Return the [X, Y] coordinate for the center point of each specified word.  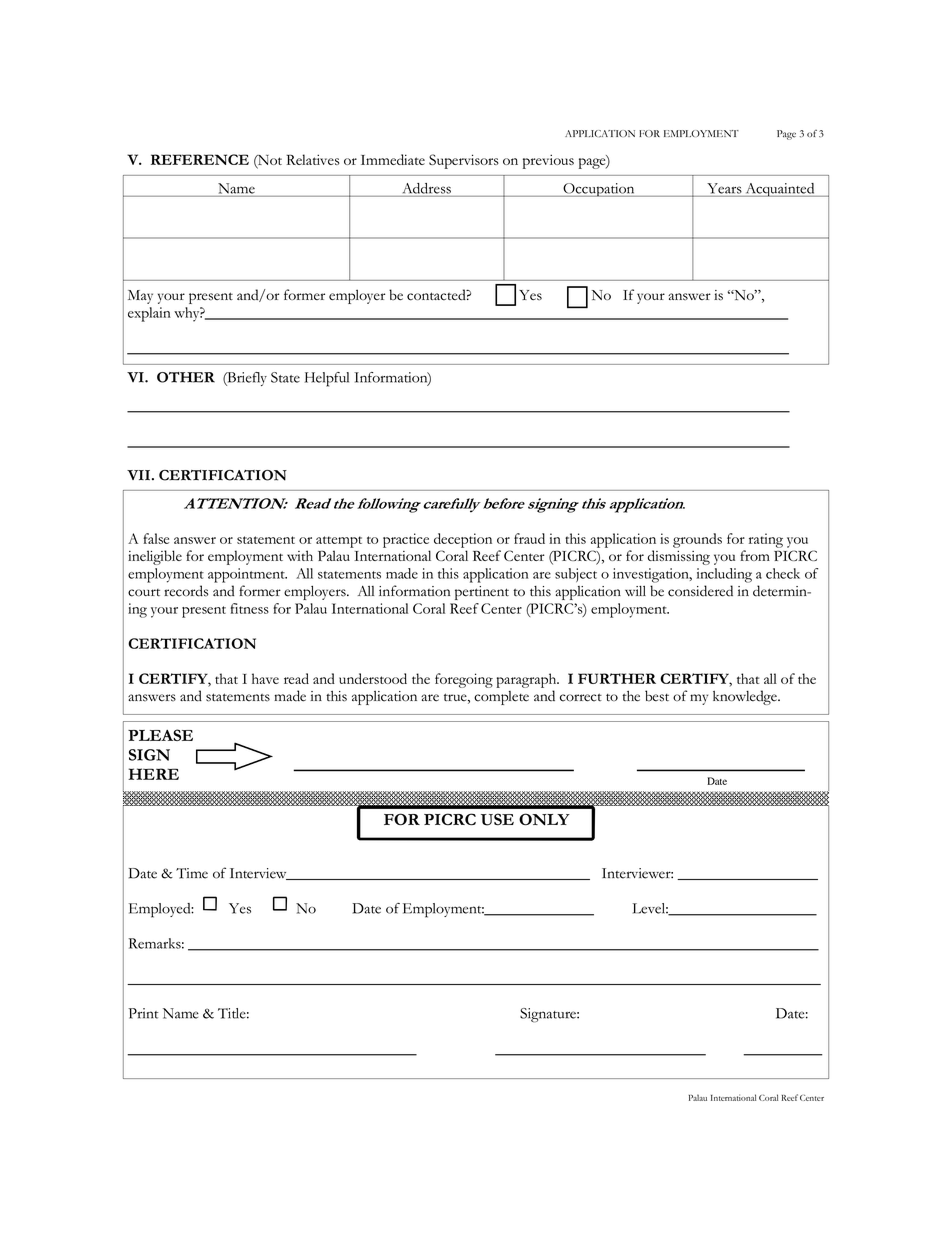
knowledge [746, 697]
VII [138, 475]
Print [143, 1013]
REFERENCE [200, 159]
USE [497, 819]
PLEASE [160, 735]
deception [463, 540]
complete [501, 698]
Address [427, 188]
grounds [697, 540]
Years [724, 188]
